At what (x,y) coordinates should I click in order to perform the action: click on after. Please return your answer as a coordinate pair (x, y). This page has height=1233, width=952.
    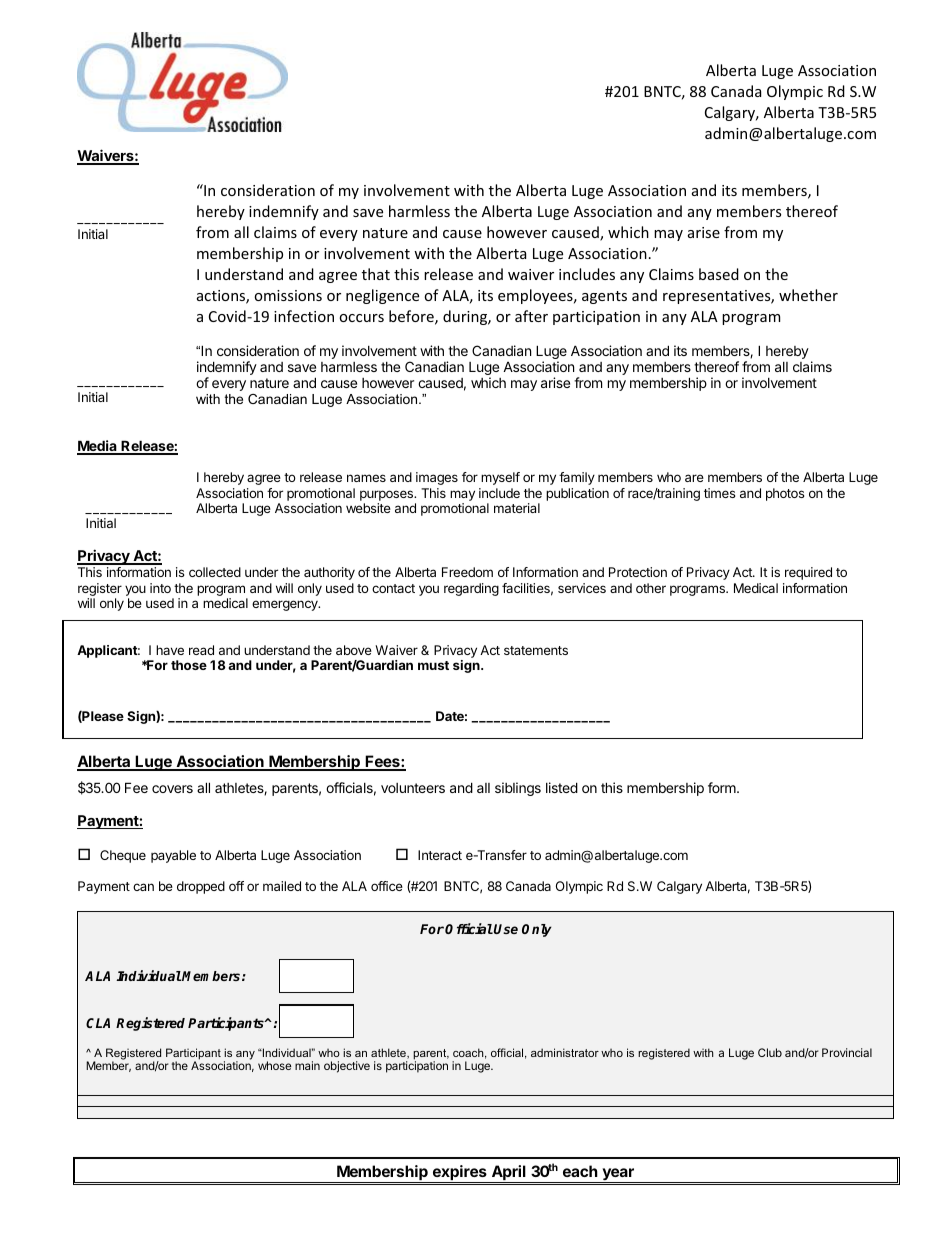
    Looking at the image, I should click on (531, 316).
